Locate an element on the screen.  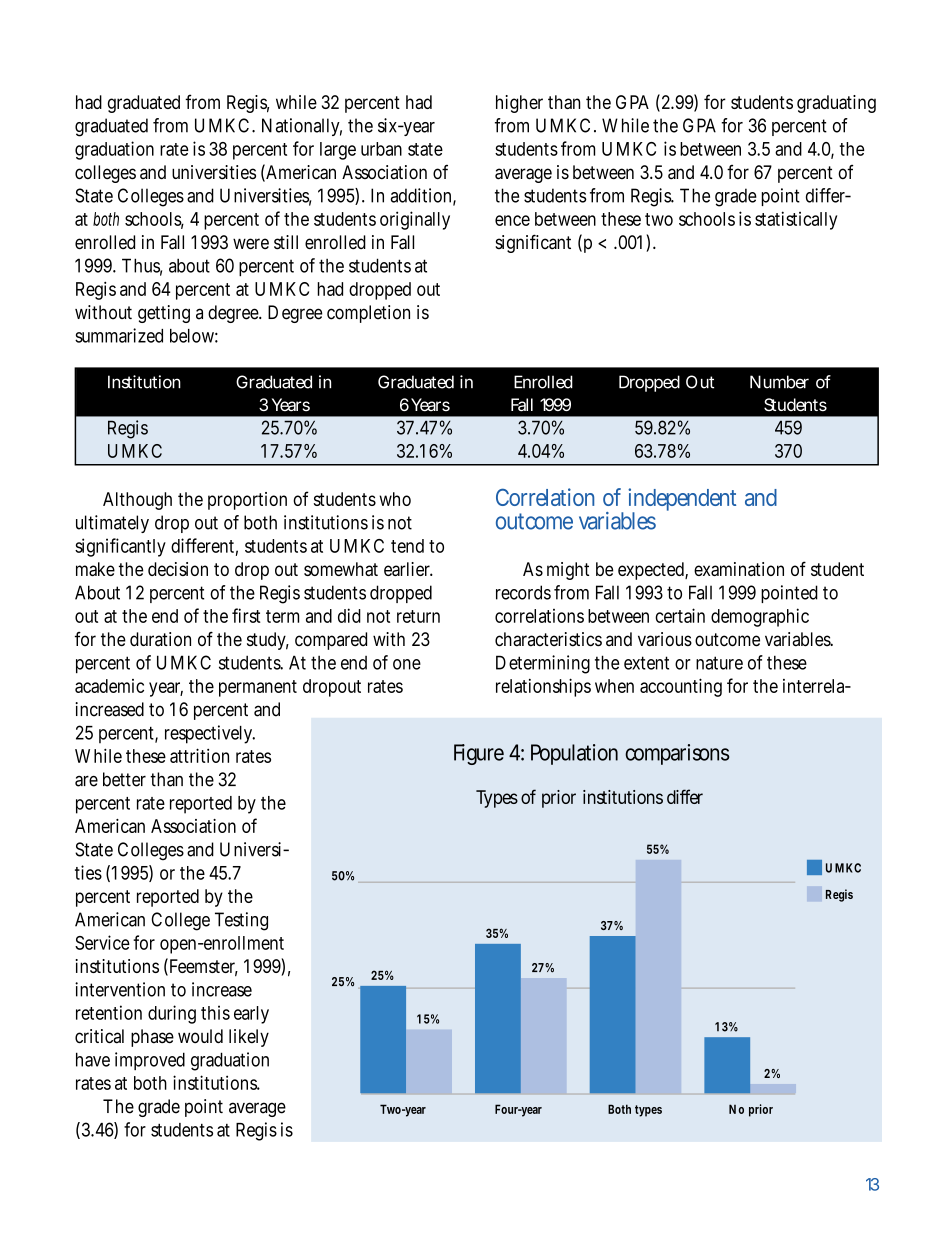
graduating is located at coordinates (836, 104).
